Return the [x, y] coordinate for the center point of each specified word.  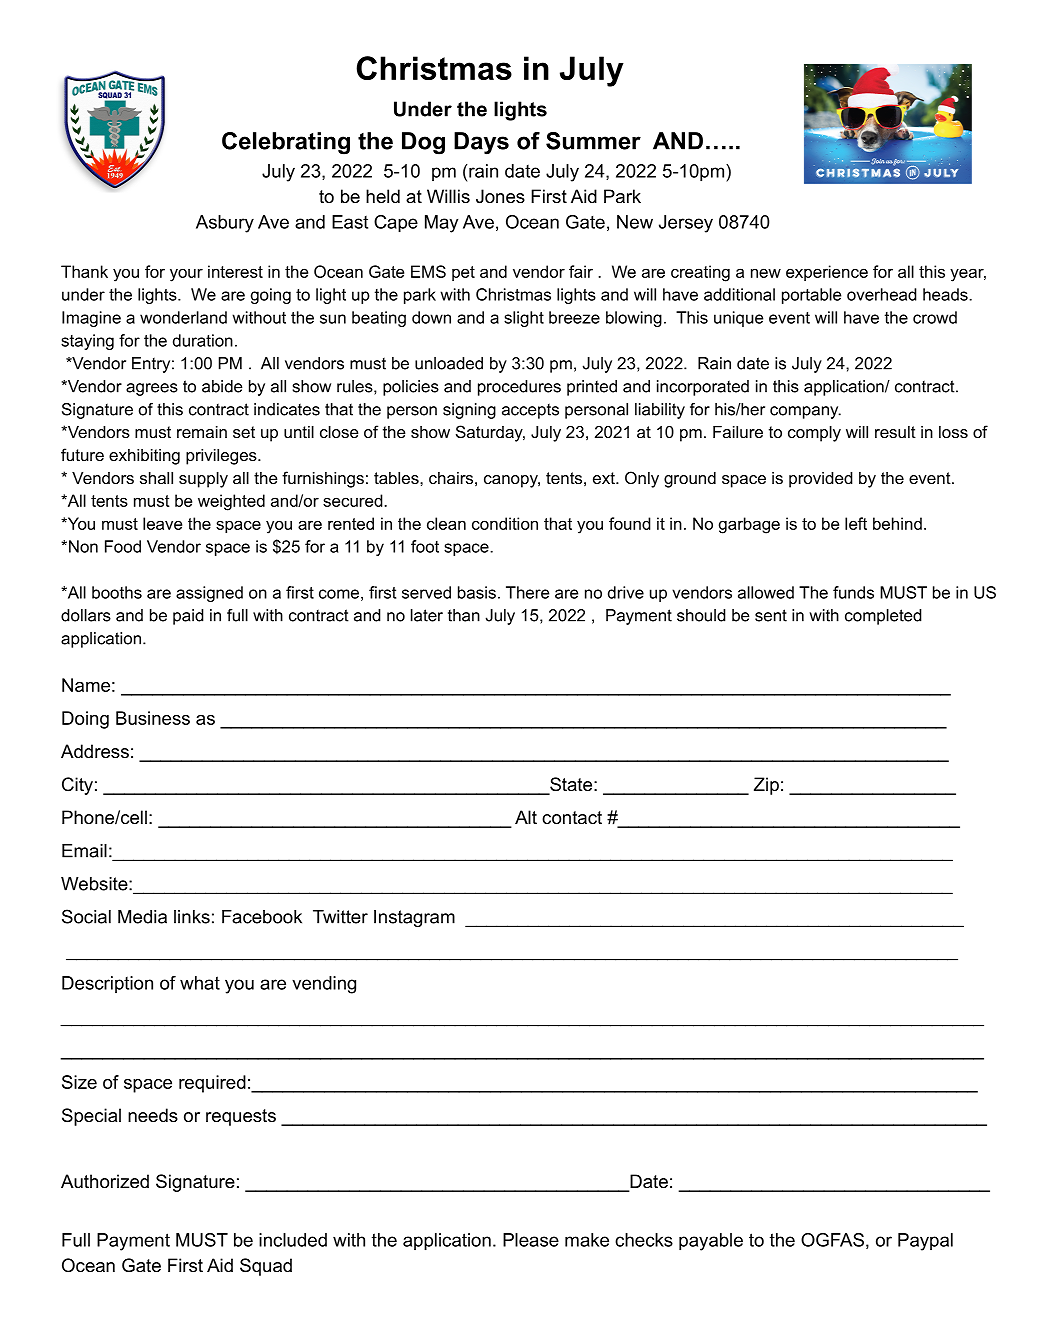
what [200, 983]
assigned [209, 594]
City [77, 786]
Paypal [925, 1242]
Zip [766, 786]
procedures [519, 388]
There [527, 592]
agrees [152, 389]
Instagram [414, 918]
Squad [266, 1267]
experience [827, 273]
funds [853, 592]
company [805, 412]
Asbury [225, 224]
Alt [526, 817]
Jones [500, 196]
